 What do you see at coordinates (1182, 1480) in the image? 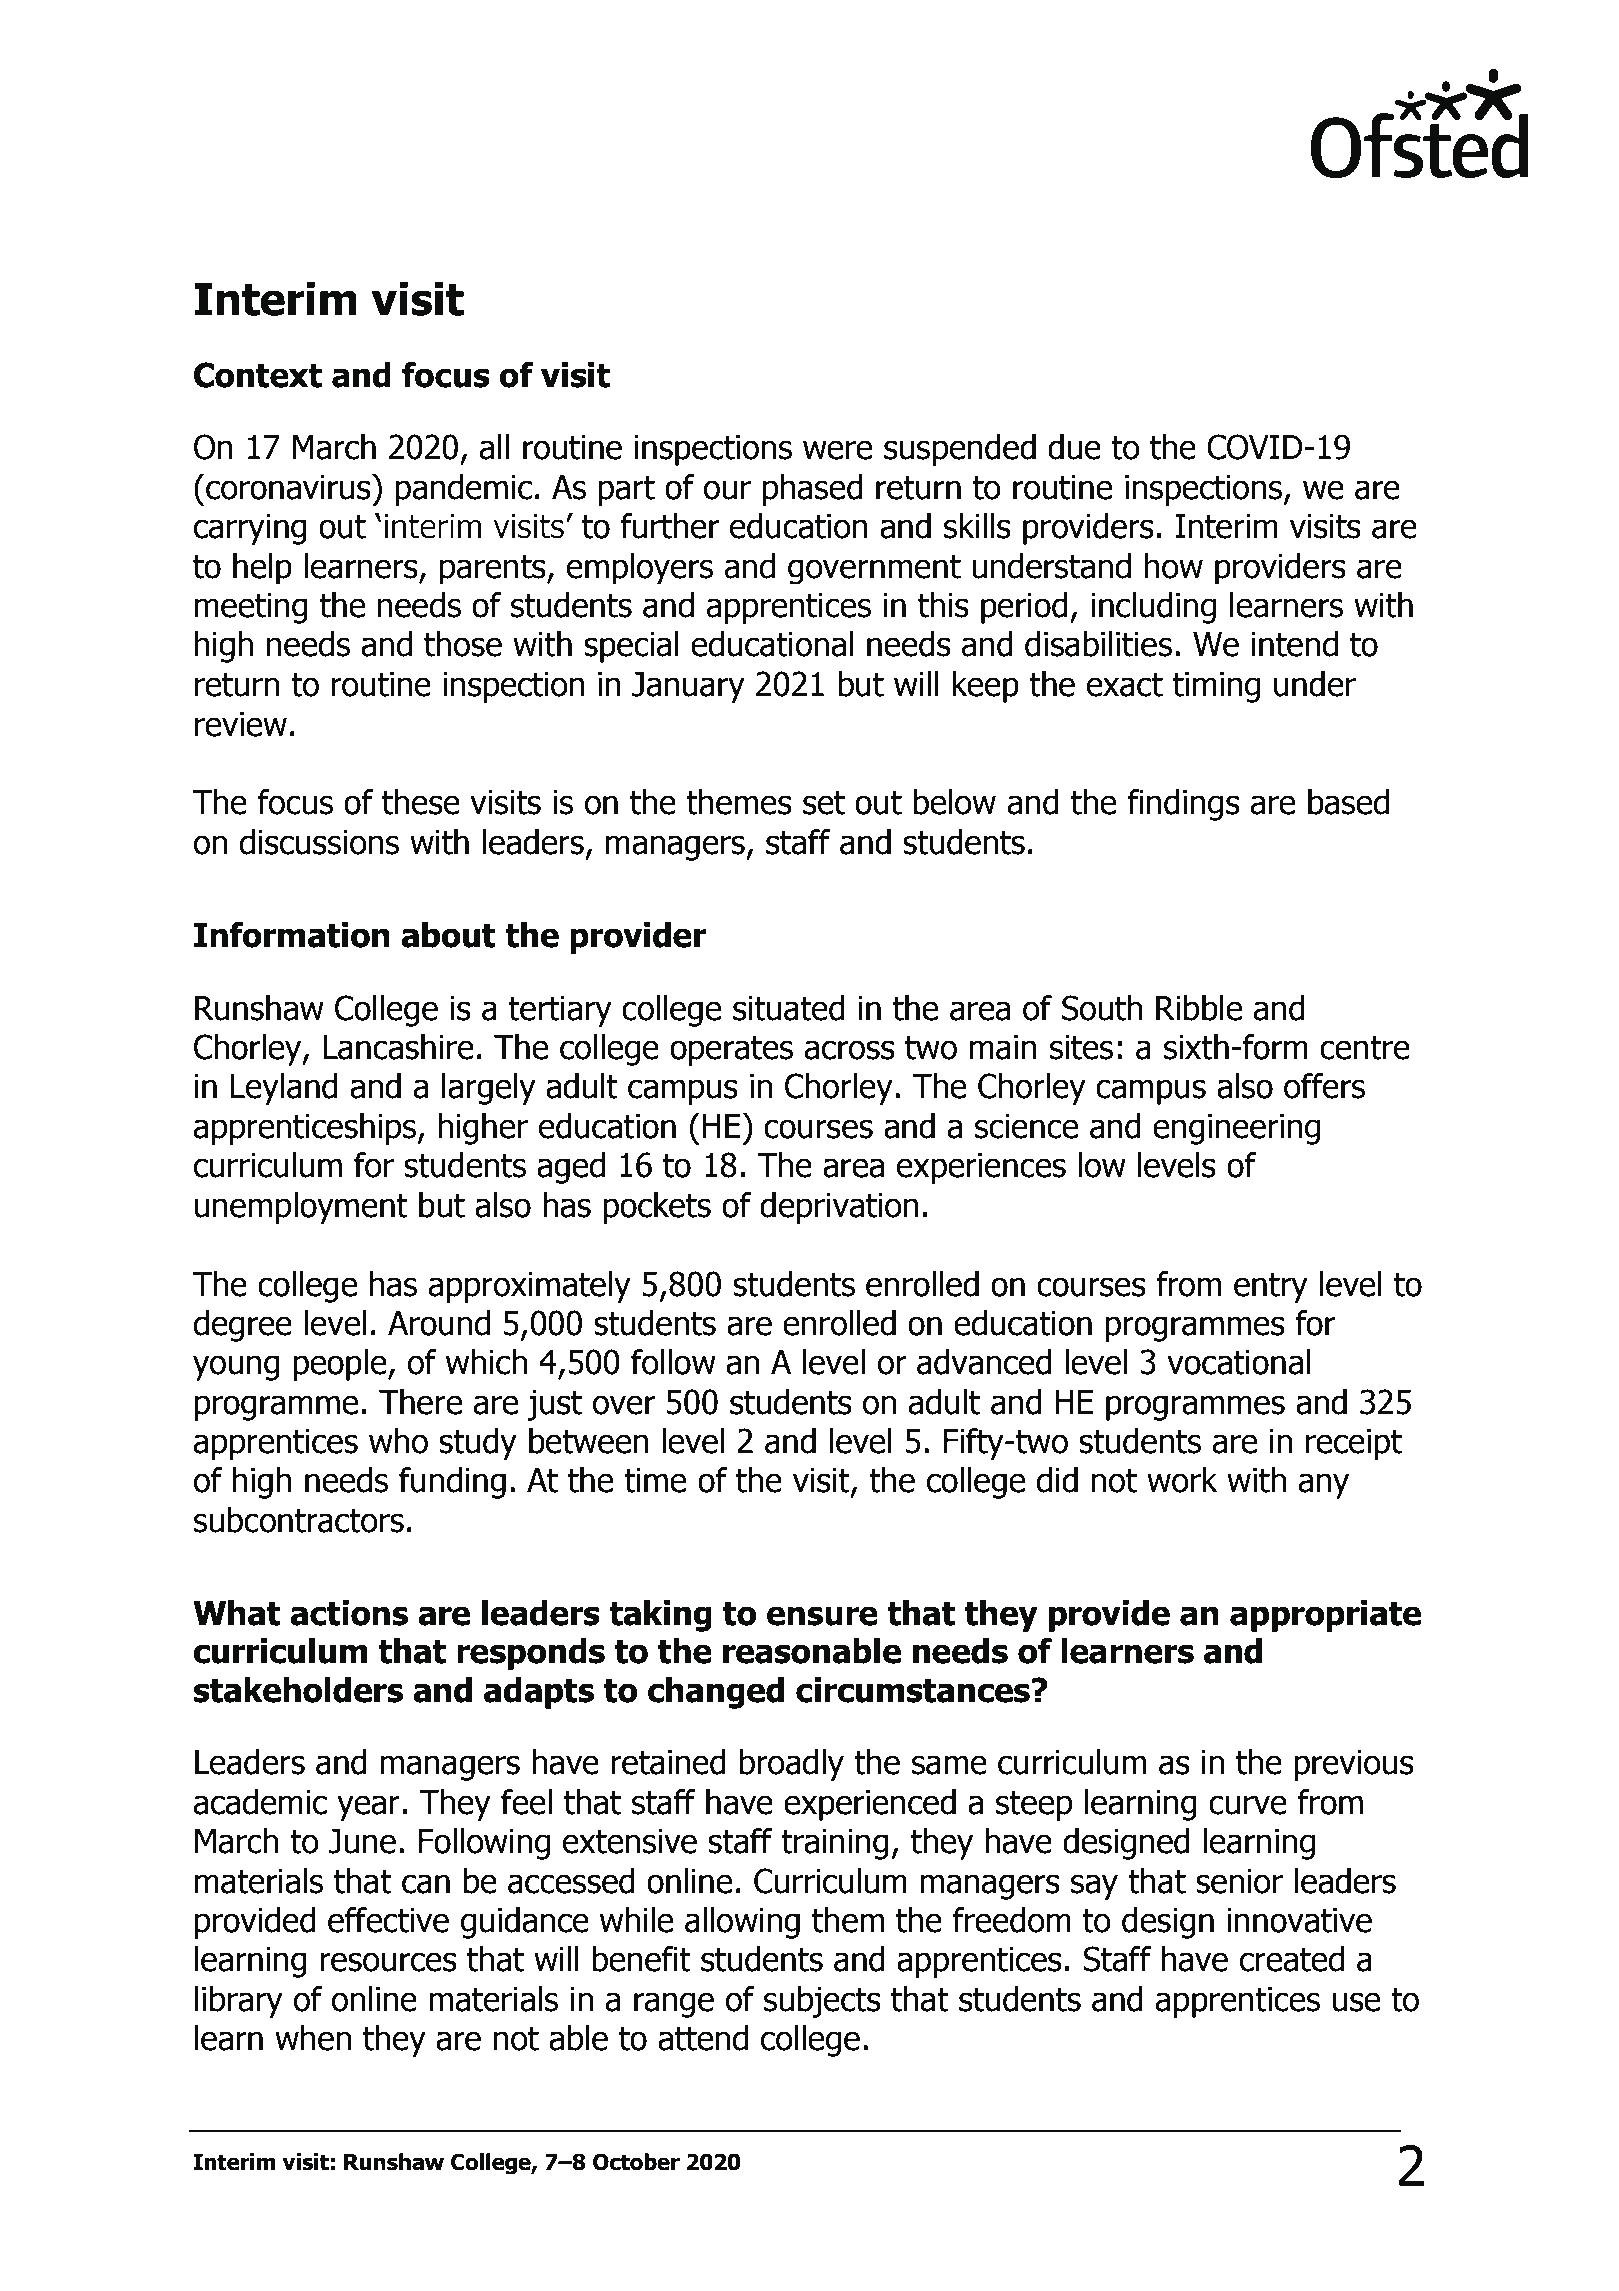
I see `work` at bounding box center [1182, 1480].
